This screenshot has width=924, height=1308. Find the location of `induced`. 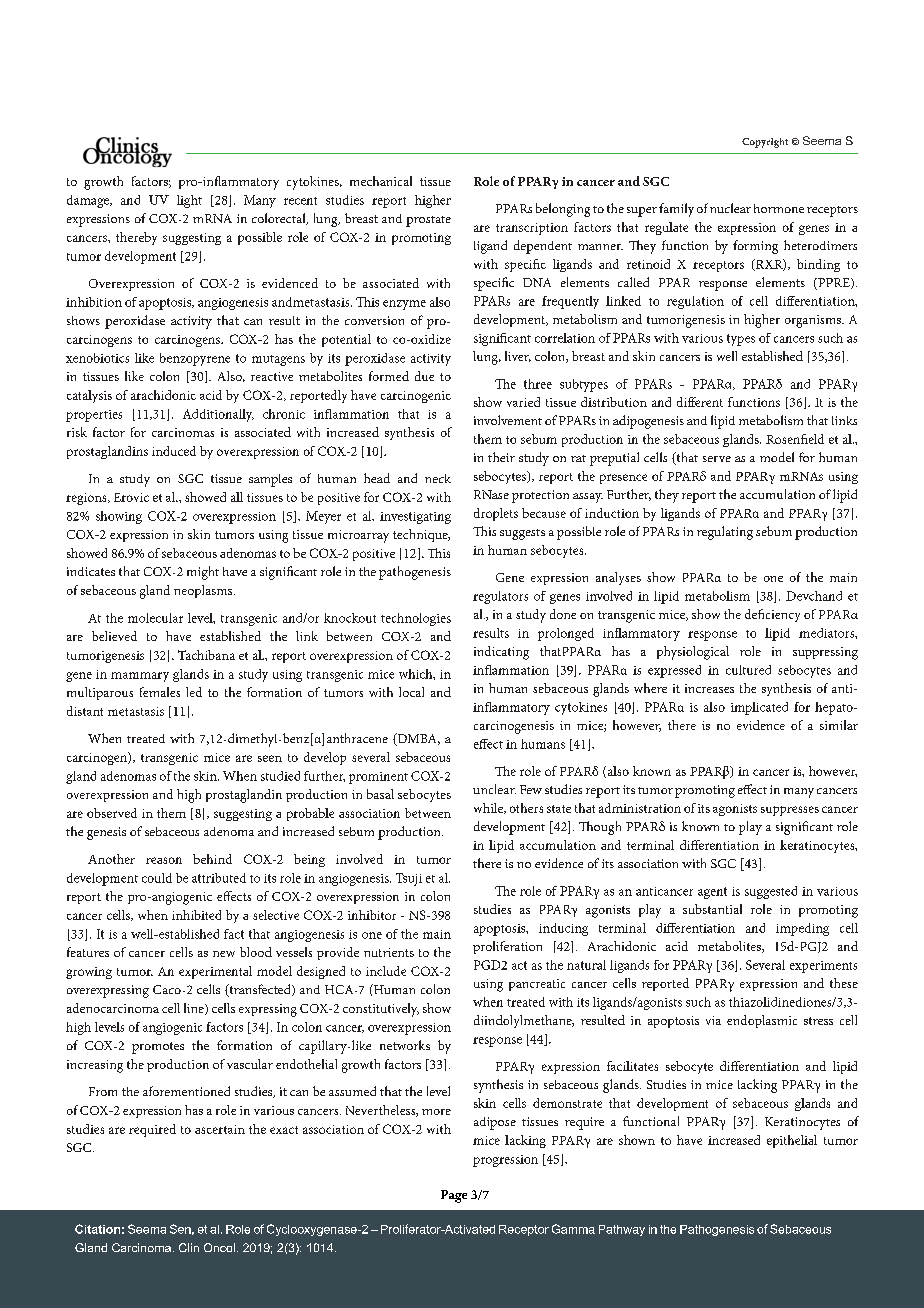

induced is located at coordinates (174, 451).
